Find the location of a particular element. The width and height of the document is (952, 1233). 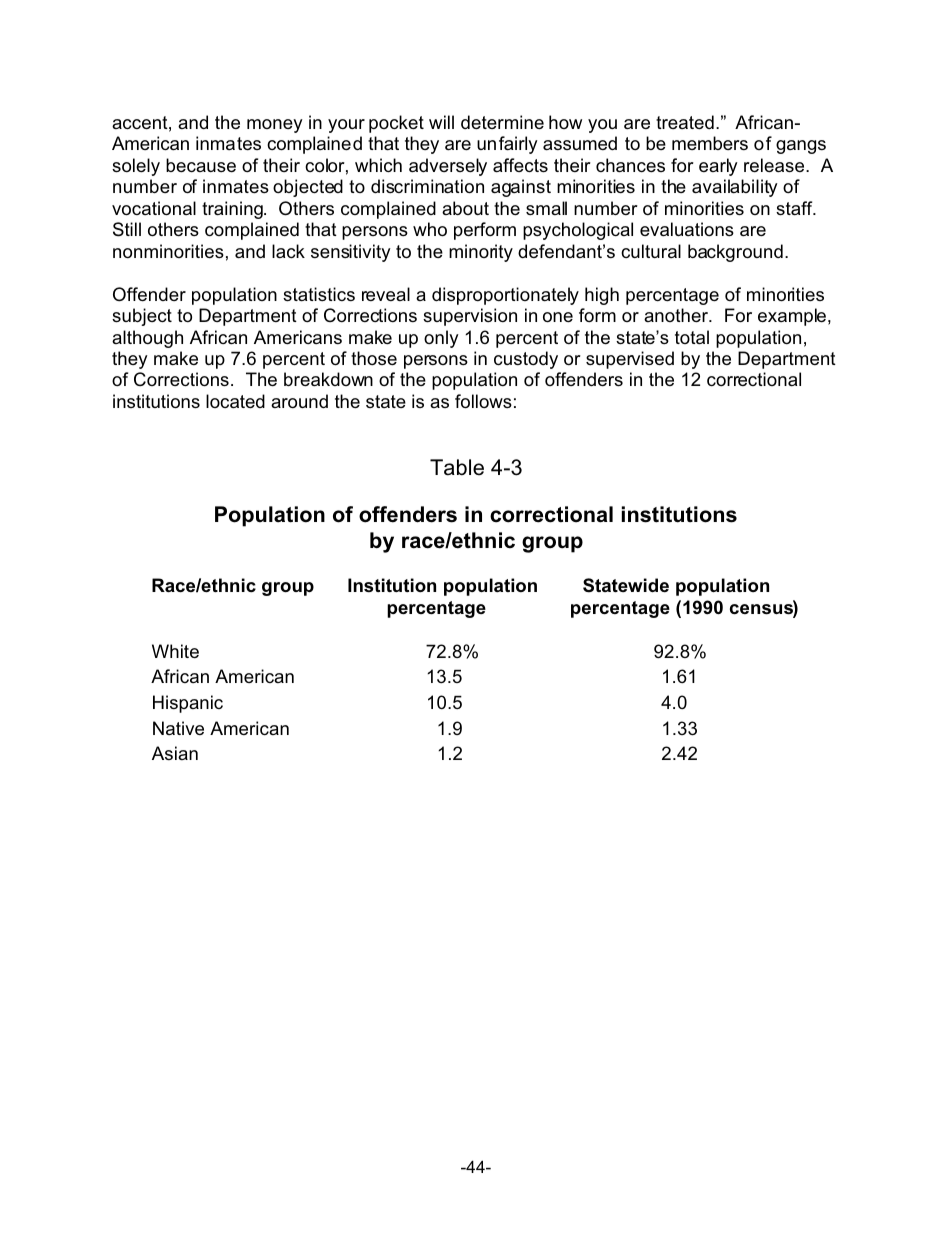

unfairly is located at coordinates (507, 145).
